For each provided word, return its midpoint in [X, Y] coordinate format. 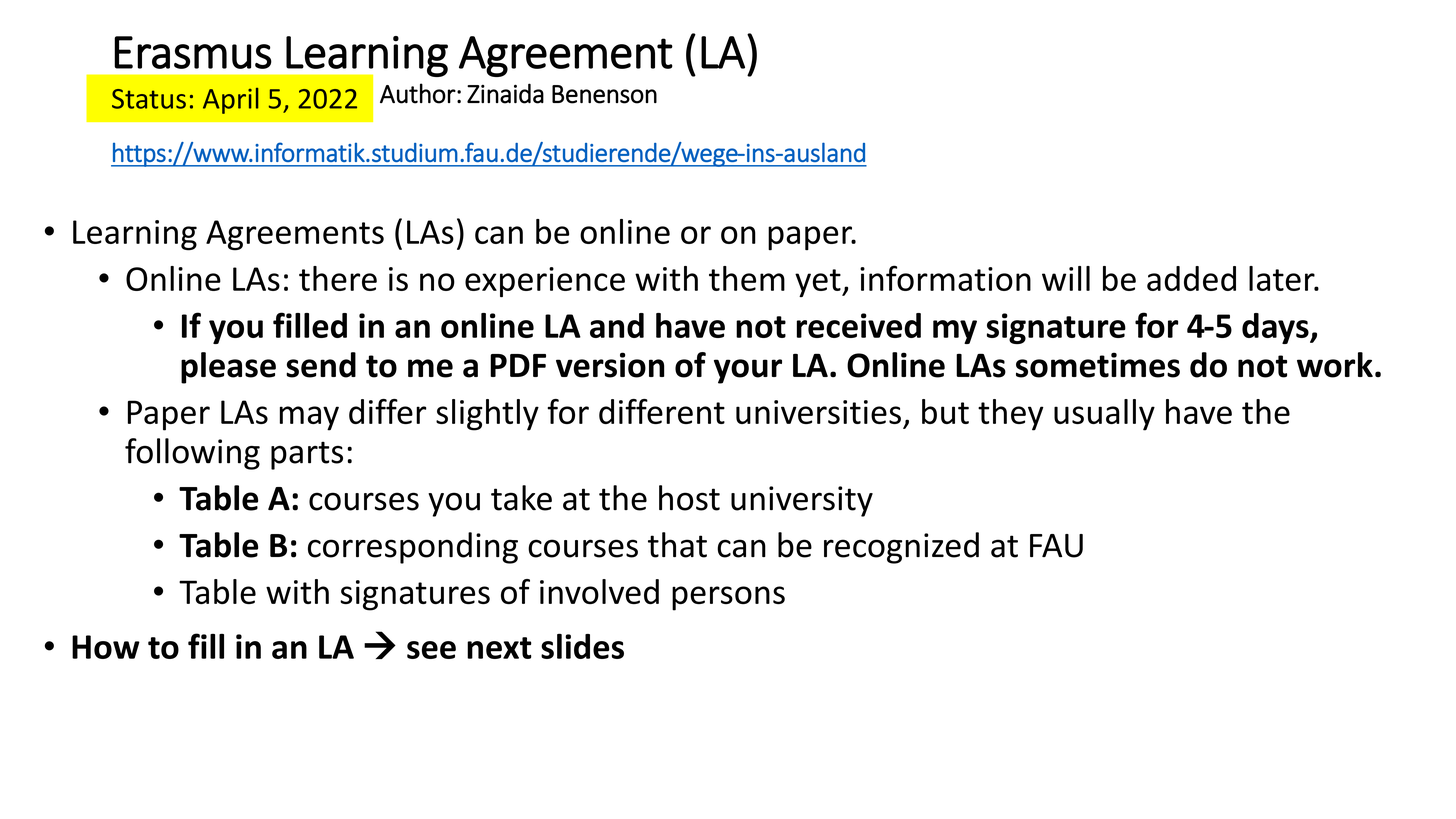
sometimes [1098, 365]
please [228, 368]
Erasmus [193, 52]
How [106, 647]
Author [418, 93]
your [748, 371]
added [1191, 278]
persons [728, 598]
